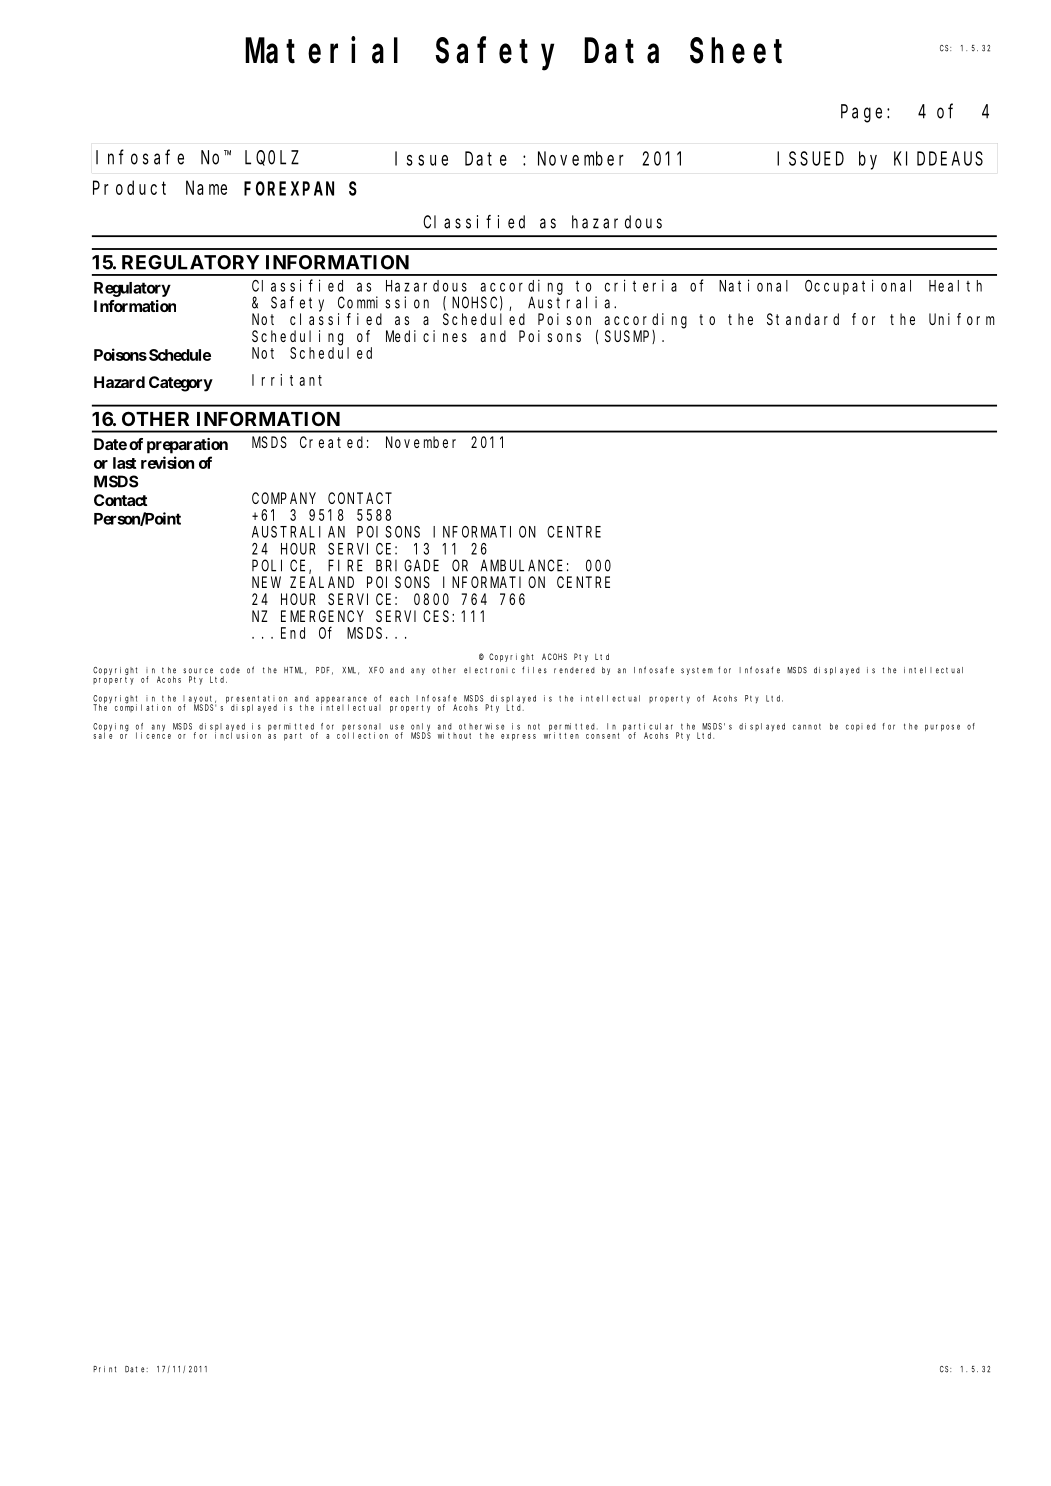  What do you see at coordinates (962, 319) in the document?
I see `Uniform` at bounding box center [962, 319].
